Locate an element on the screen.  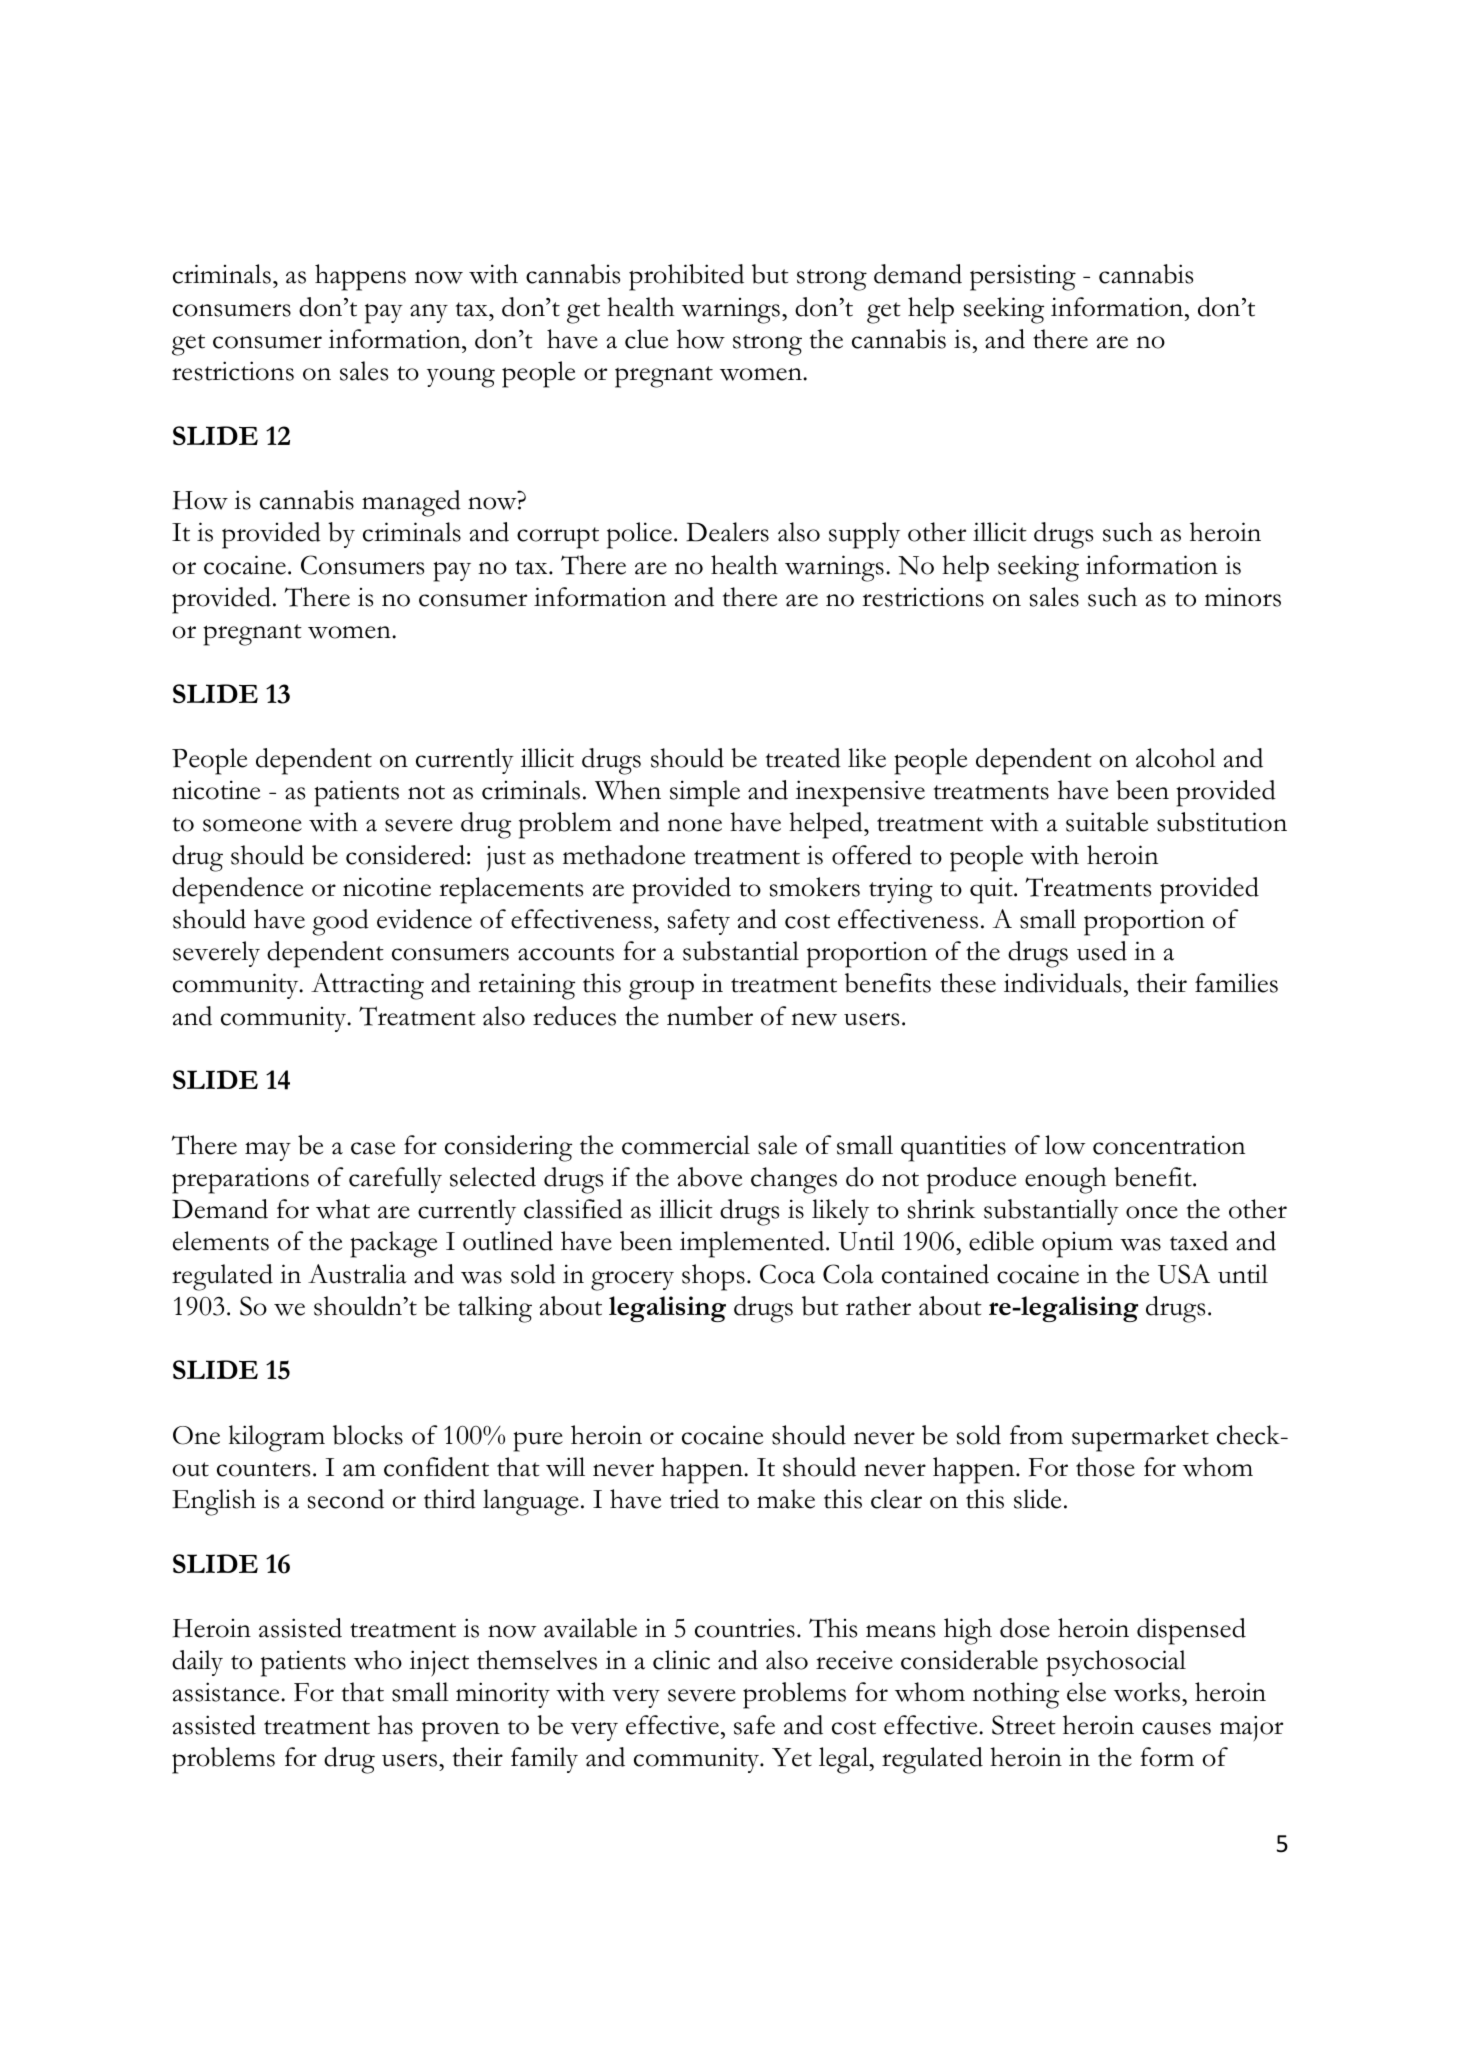
implemented is located at coordinates (753, 1244).
